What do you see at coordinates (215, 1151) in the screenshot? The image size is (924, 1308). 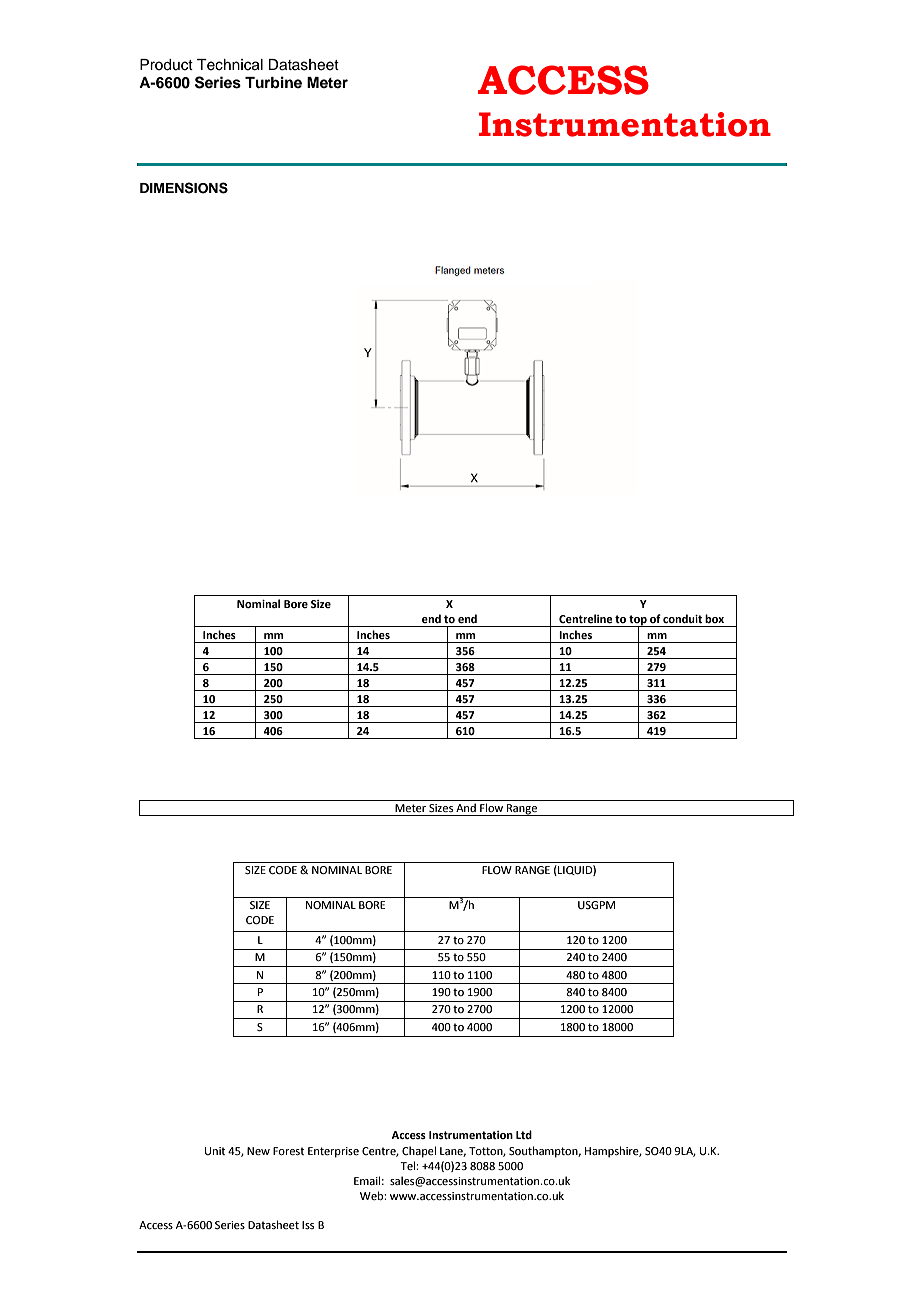 I see `Unit` at bounding box center [215, 1151].
